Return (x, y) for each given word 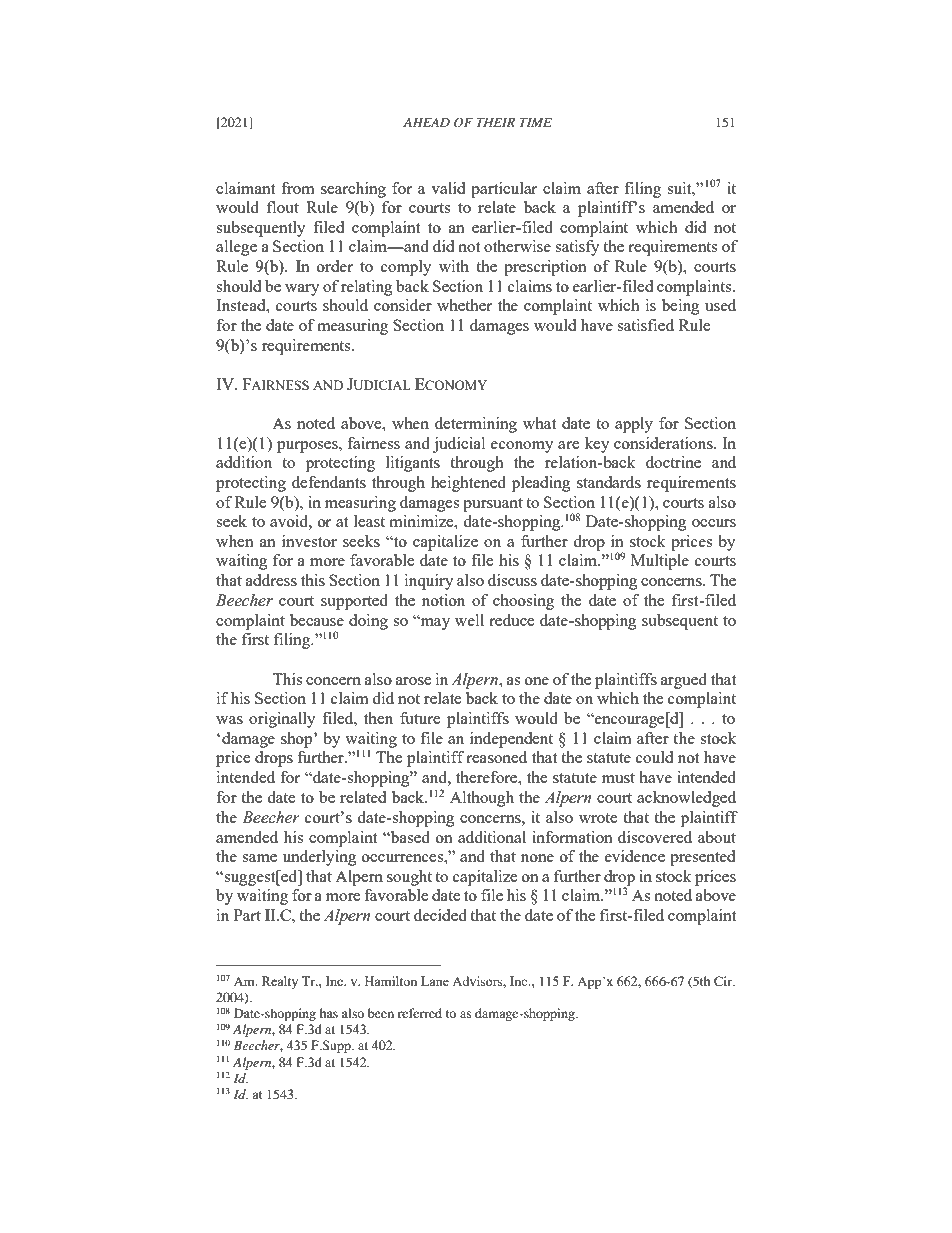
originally (282, 720)
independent (511, 740)
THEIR (495, 122)
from (298, 188)
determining (476, 425)
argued (684, 681)
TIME (535, 122)
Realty (280, 982)
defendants (329, 482)
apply (634, 425)
